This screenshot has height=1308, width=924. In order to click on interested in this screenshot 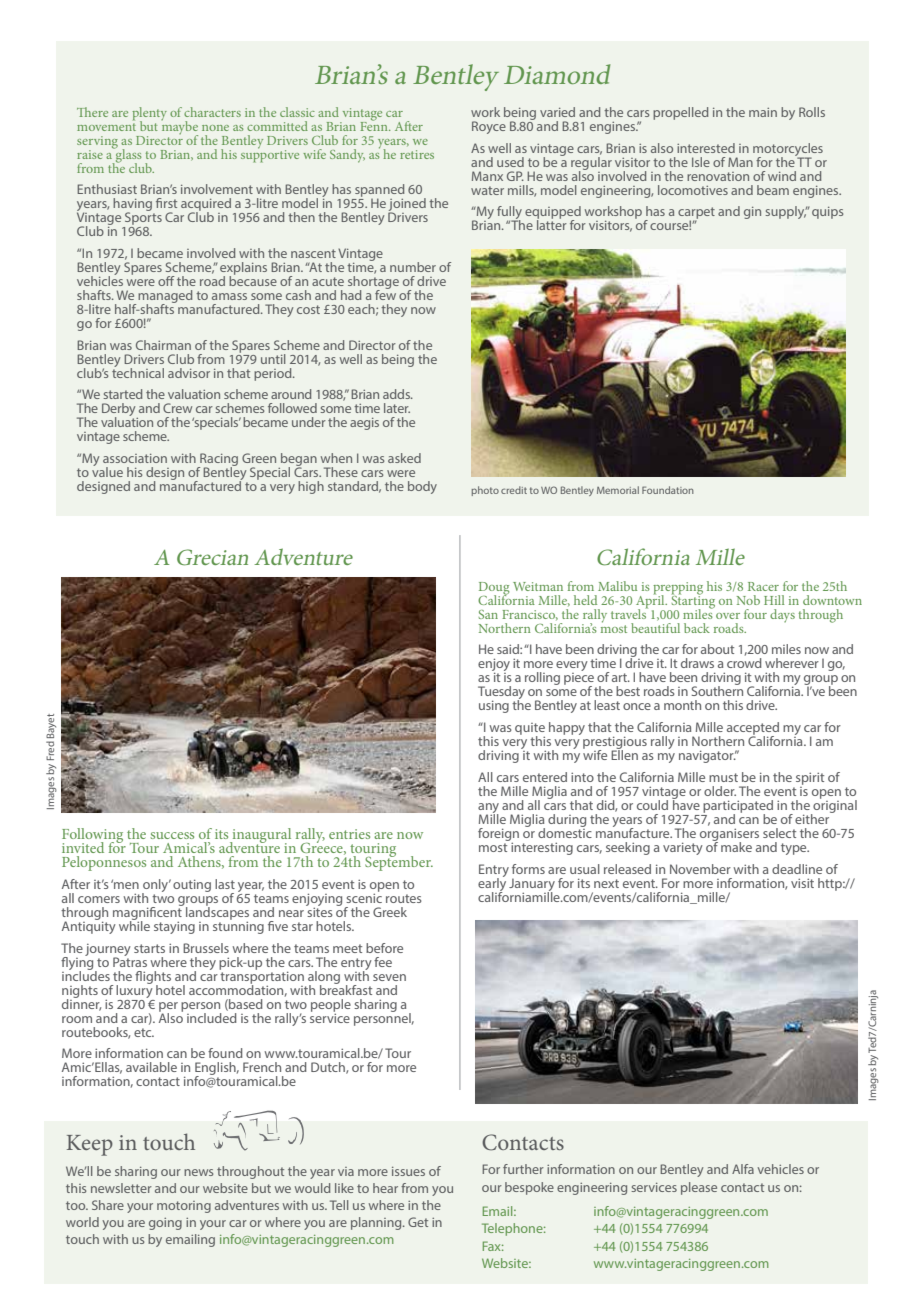, I will do `click(706, 148)`.
